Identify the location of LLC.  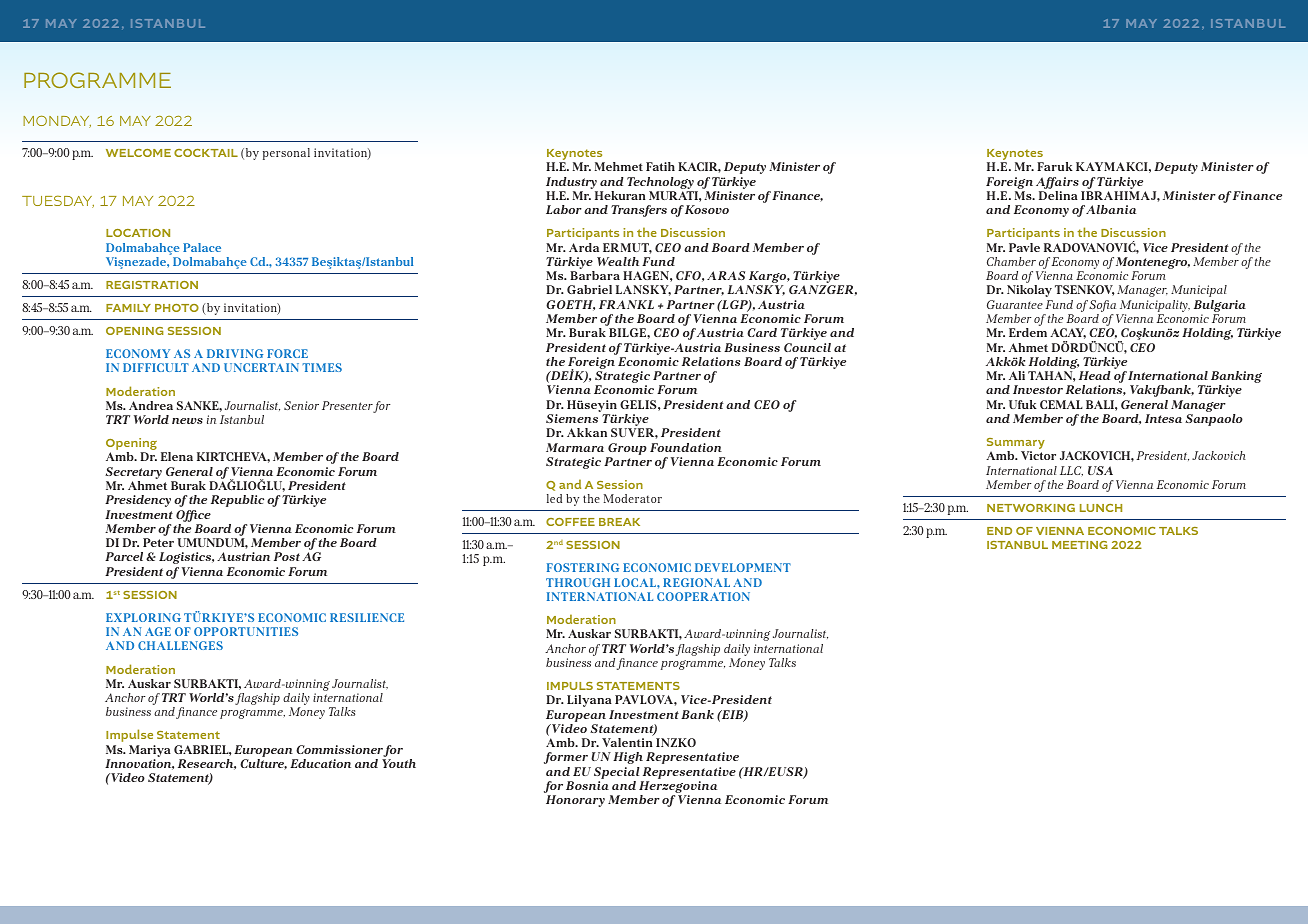
(1071, 471).
